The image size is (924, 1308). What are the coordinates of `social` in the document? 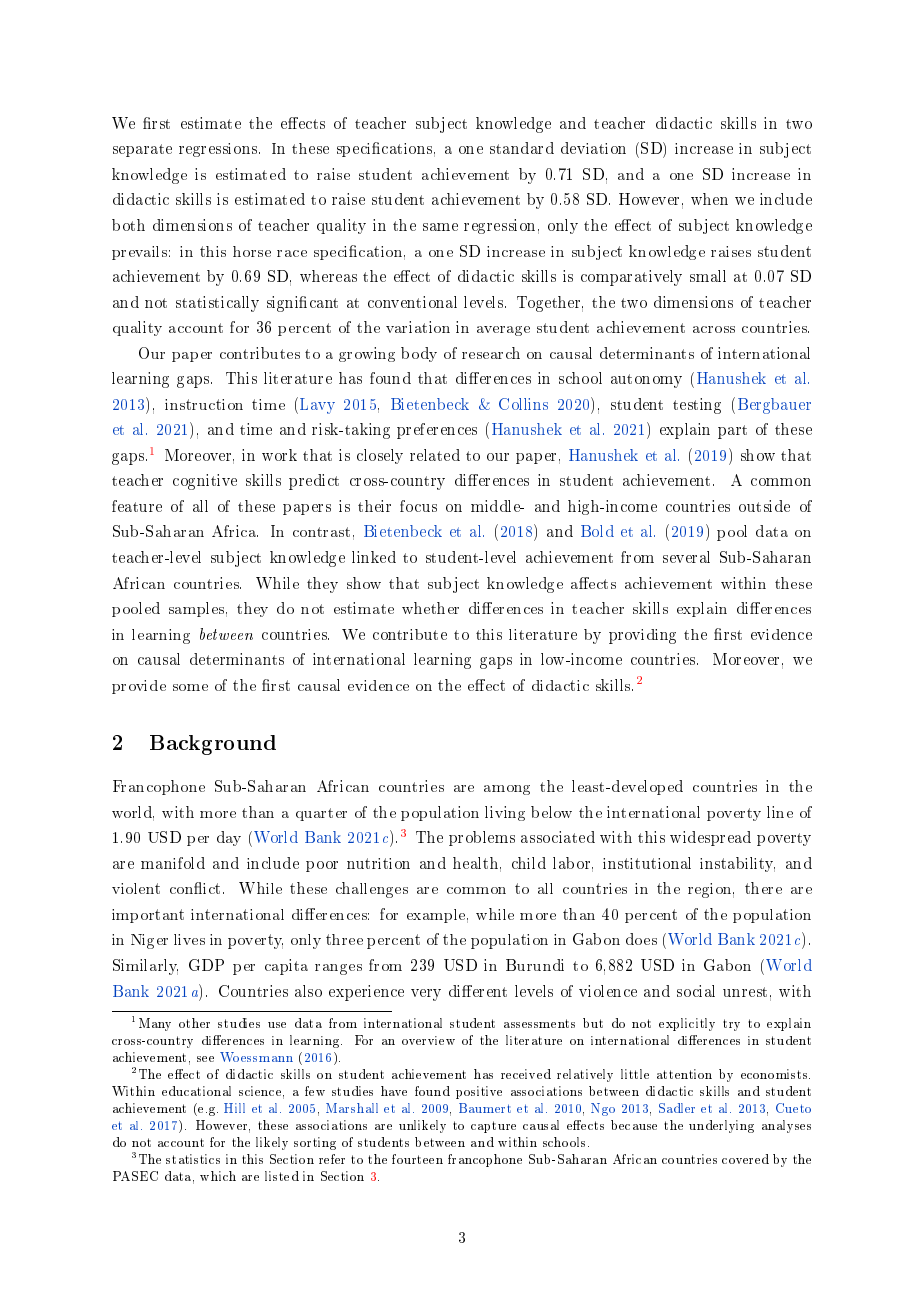 It's located at (696, 991).
